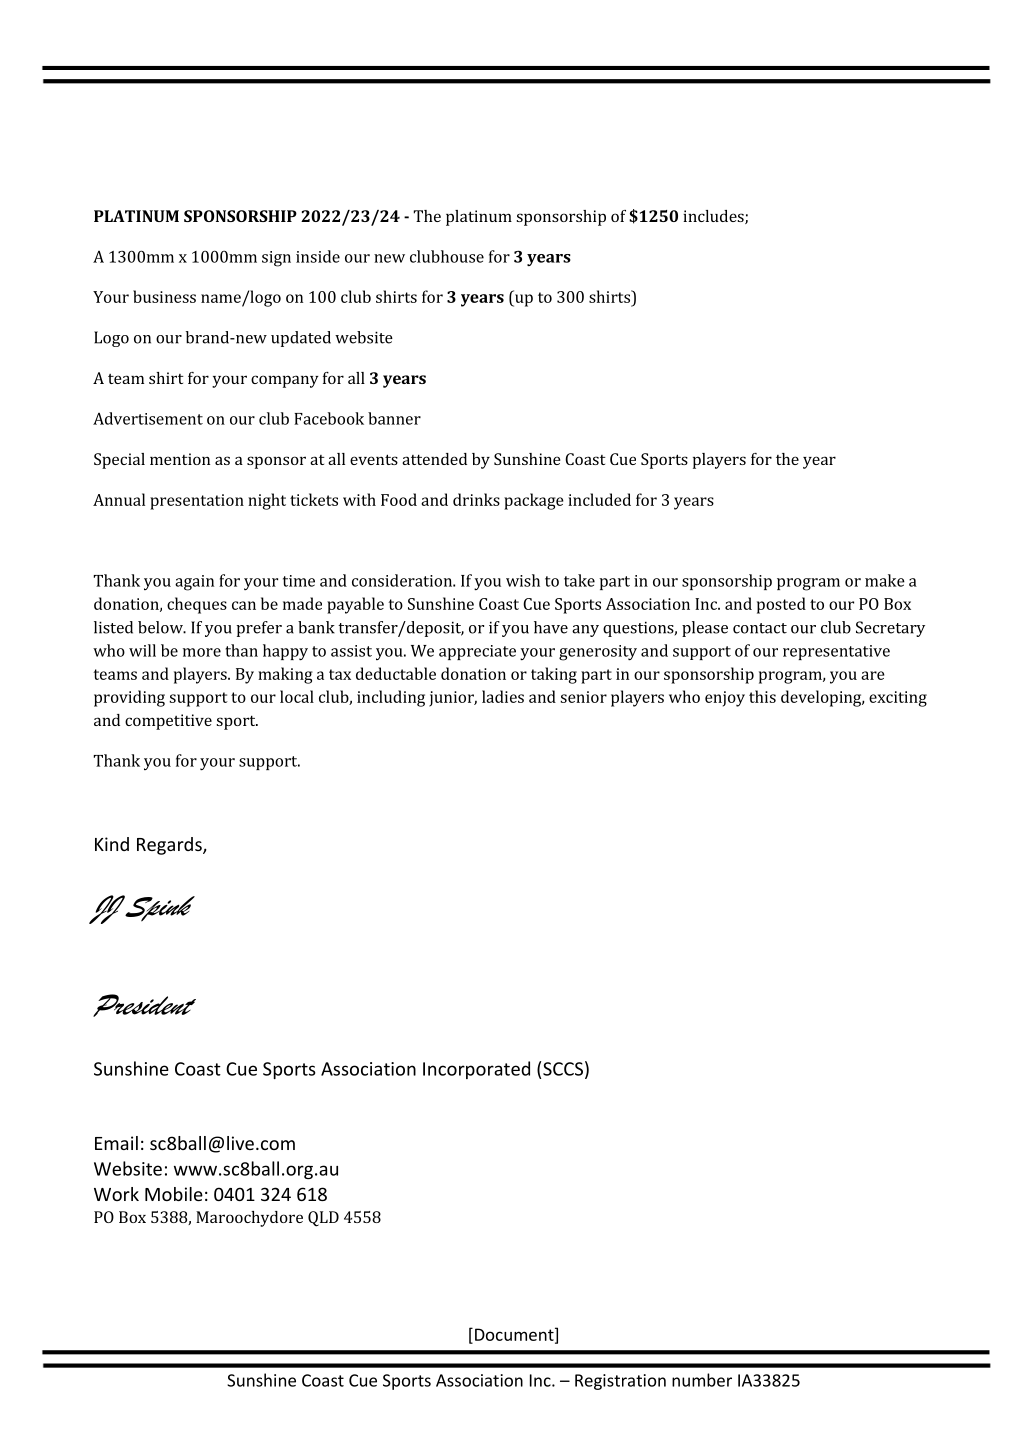 This screenshot has width=1027, height=1453. I want to click on sign, so click(276, 259).
